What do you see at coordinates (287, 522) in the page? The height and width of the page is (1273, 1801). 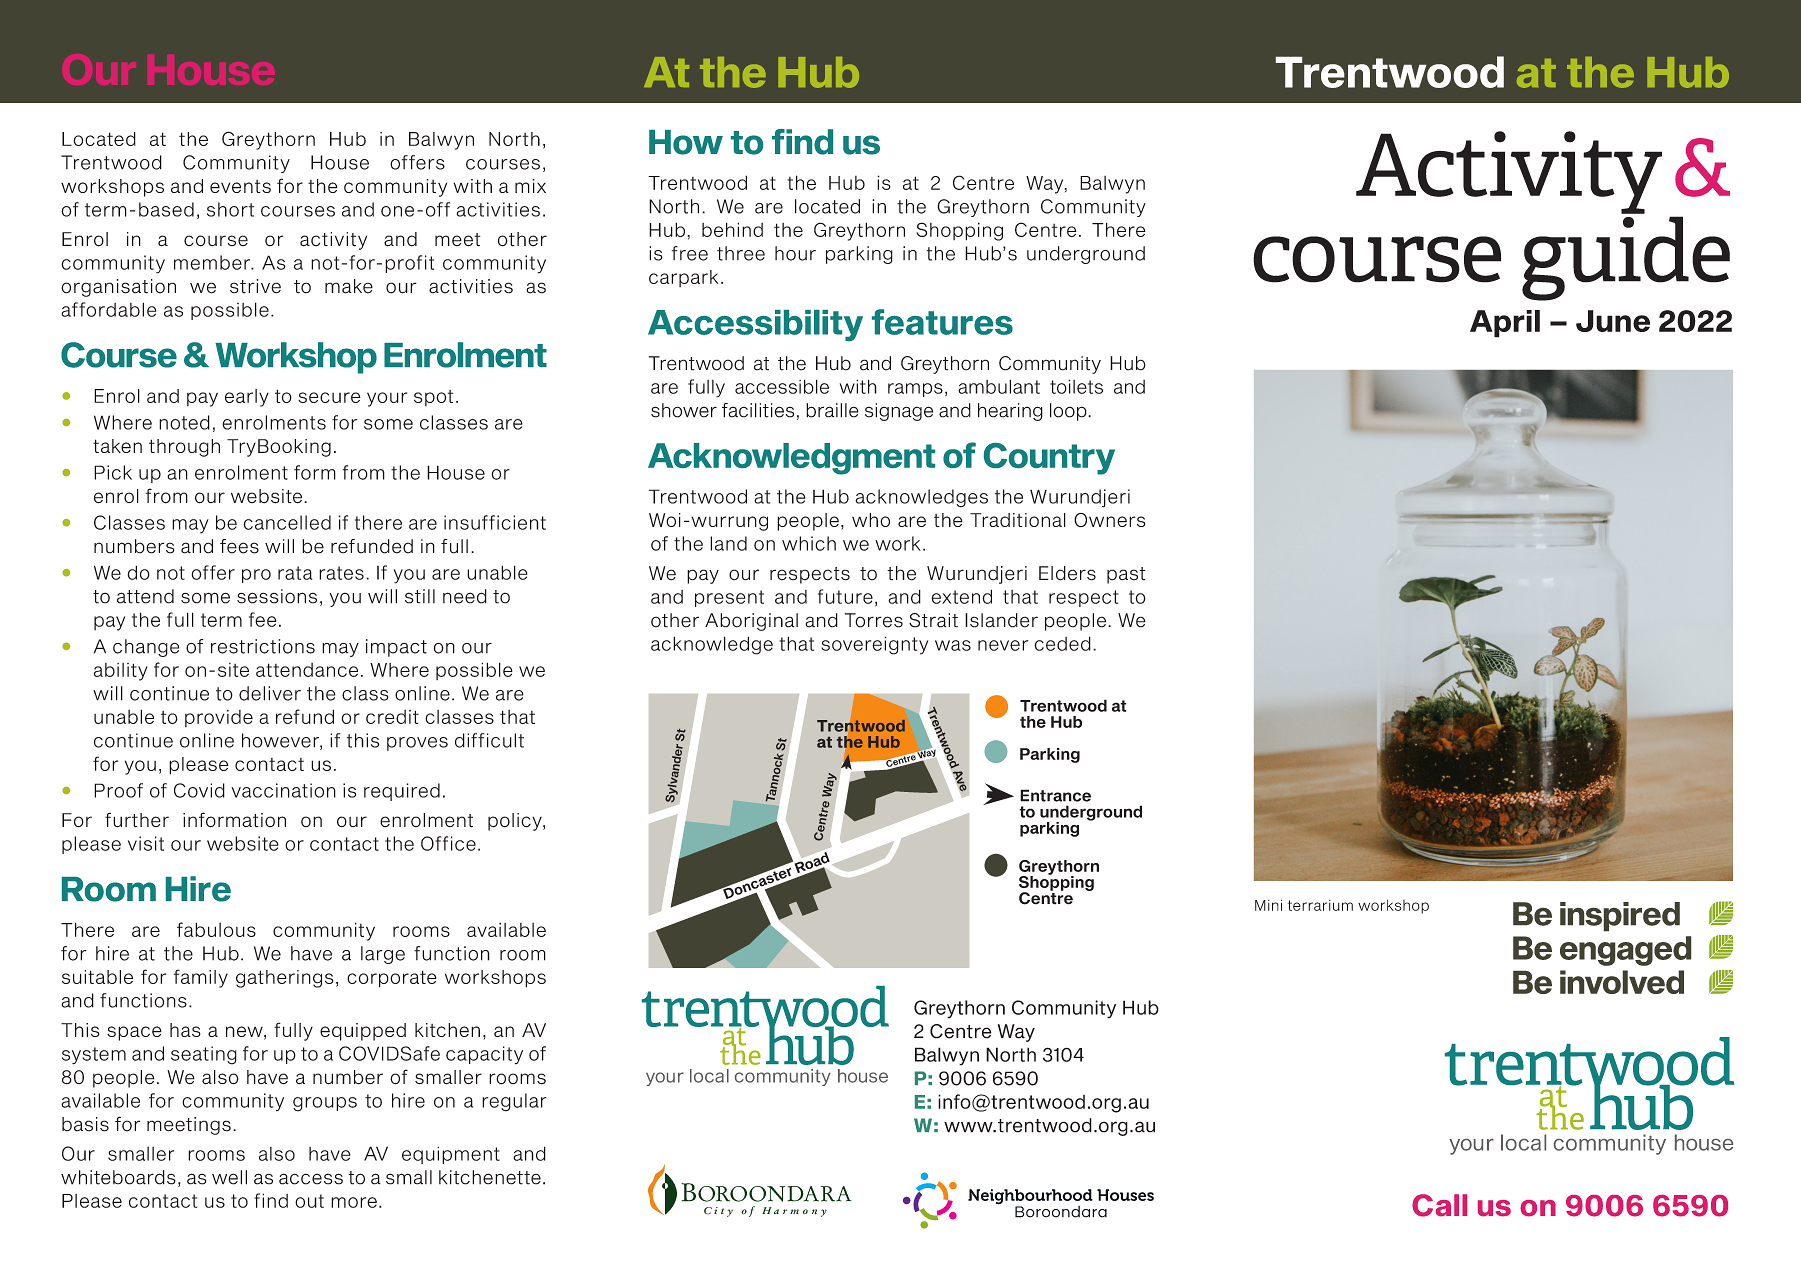 I see `cancelled` at bounding box center [287, 522].
